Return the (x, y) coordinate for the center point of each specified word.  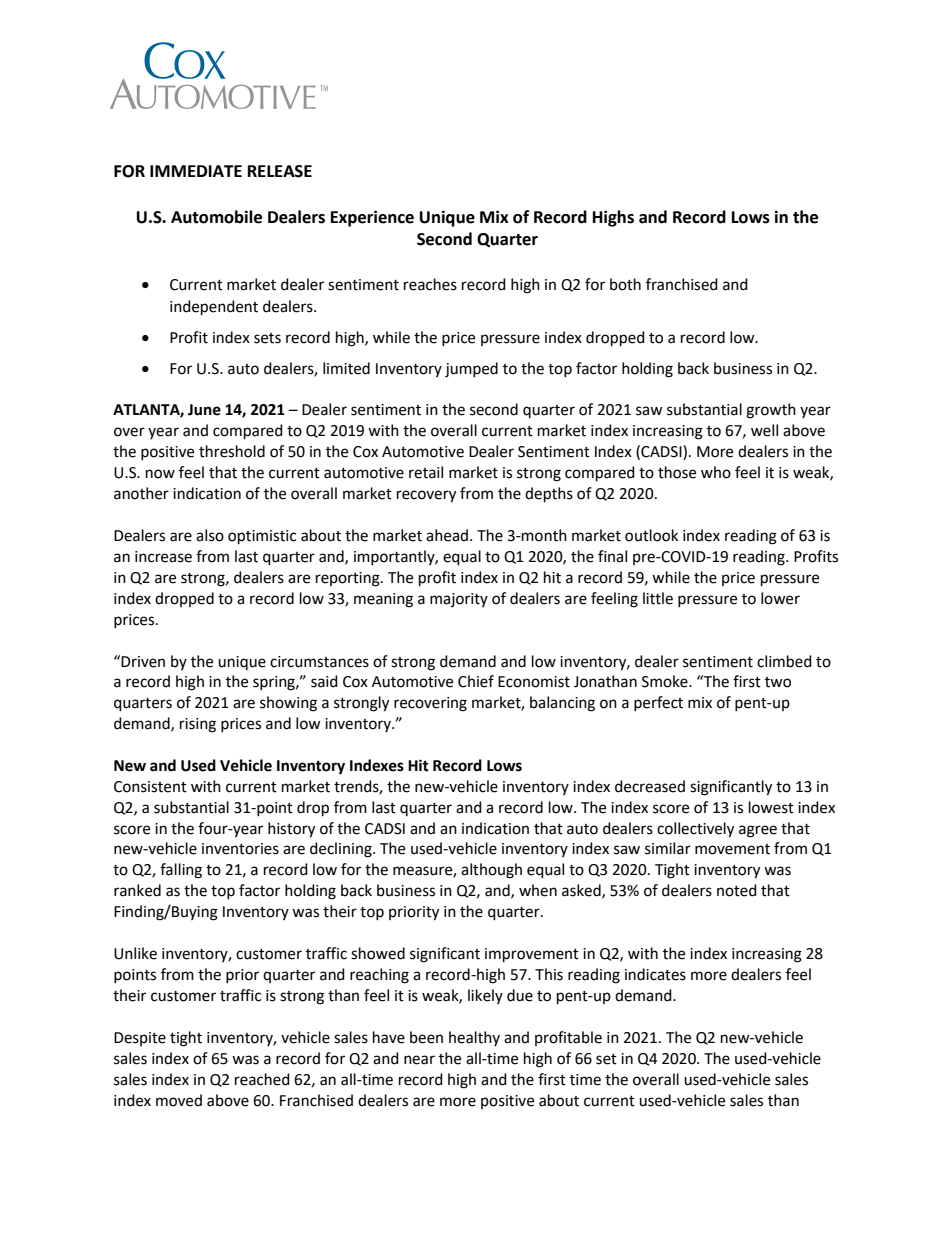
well (764, 430)
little (658, 598)
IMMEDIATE (196, 171)
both (625, 284)
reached (262, 1079)
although (491, 871)
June (204, 410)
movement (732, 849)
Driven (143, 662)
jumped (471, 370)
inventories (240, 849)
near (419, 1060)
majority (459, 600)
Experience (372, 218)
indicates (655, 974)
